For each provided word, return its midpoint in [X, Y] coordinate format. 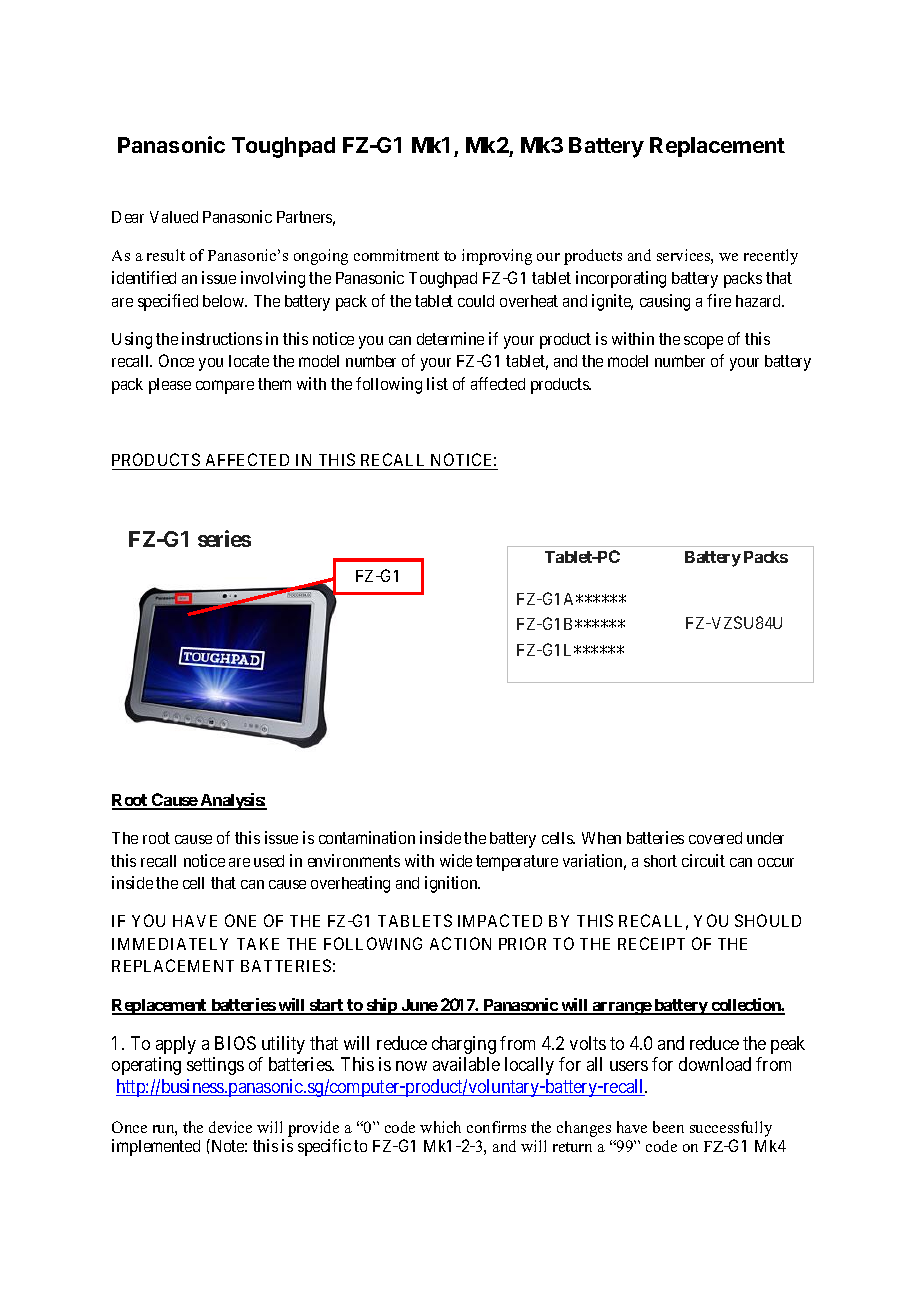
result [166, 255]
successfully [731, 1129]
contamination [367, 837]
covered [715, 838]
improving [497, 257]
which [440, 1127]
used [269, 861]
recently [771, 257]
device [230, 1127]
